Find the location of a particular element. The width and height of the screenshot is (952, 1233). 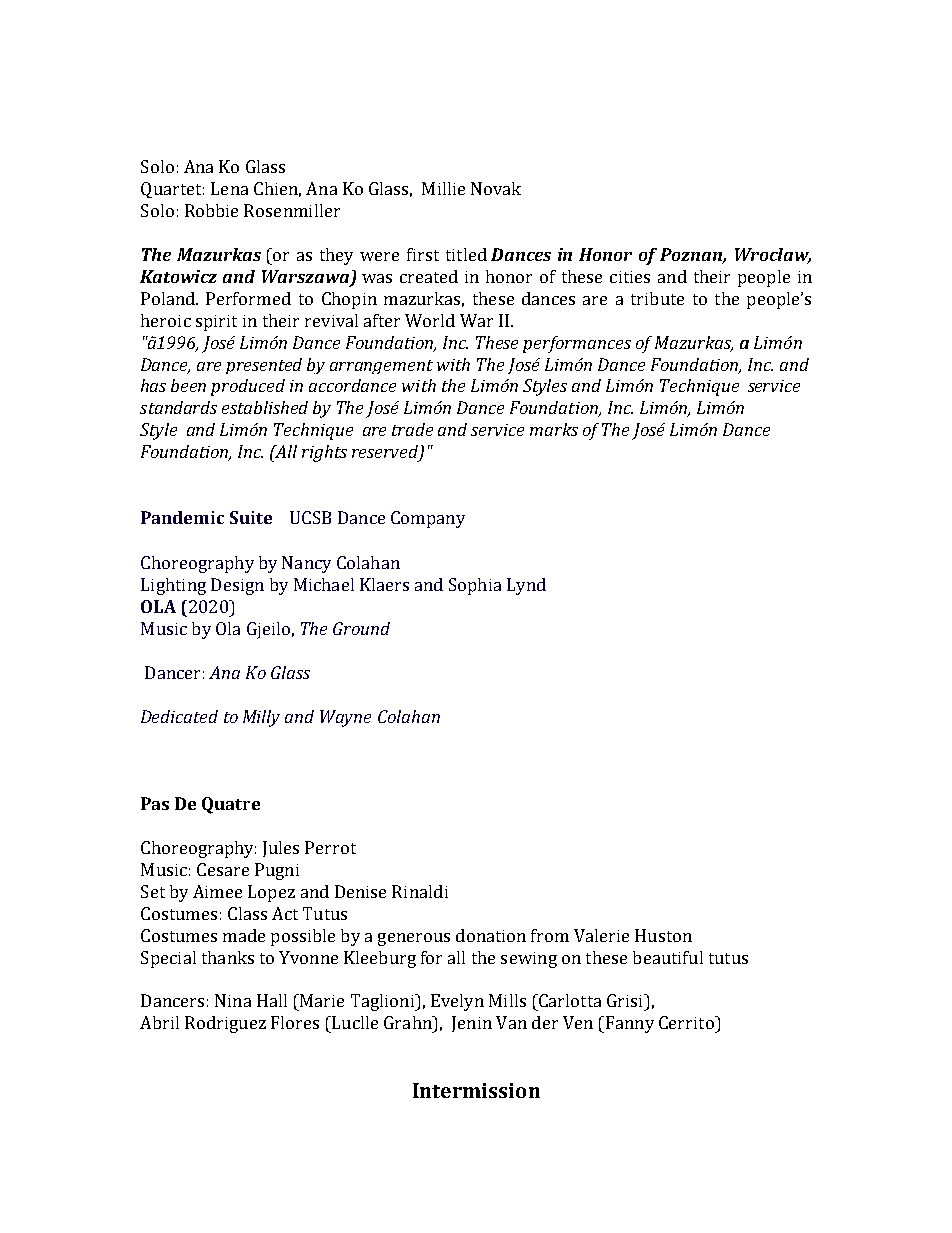

Robbie is located at coordinates (211, 210).
